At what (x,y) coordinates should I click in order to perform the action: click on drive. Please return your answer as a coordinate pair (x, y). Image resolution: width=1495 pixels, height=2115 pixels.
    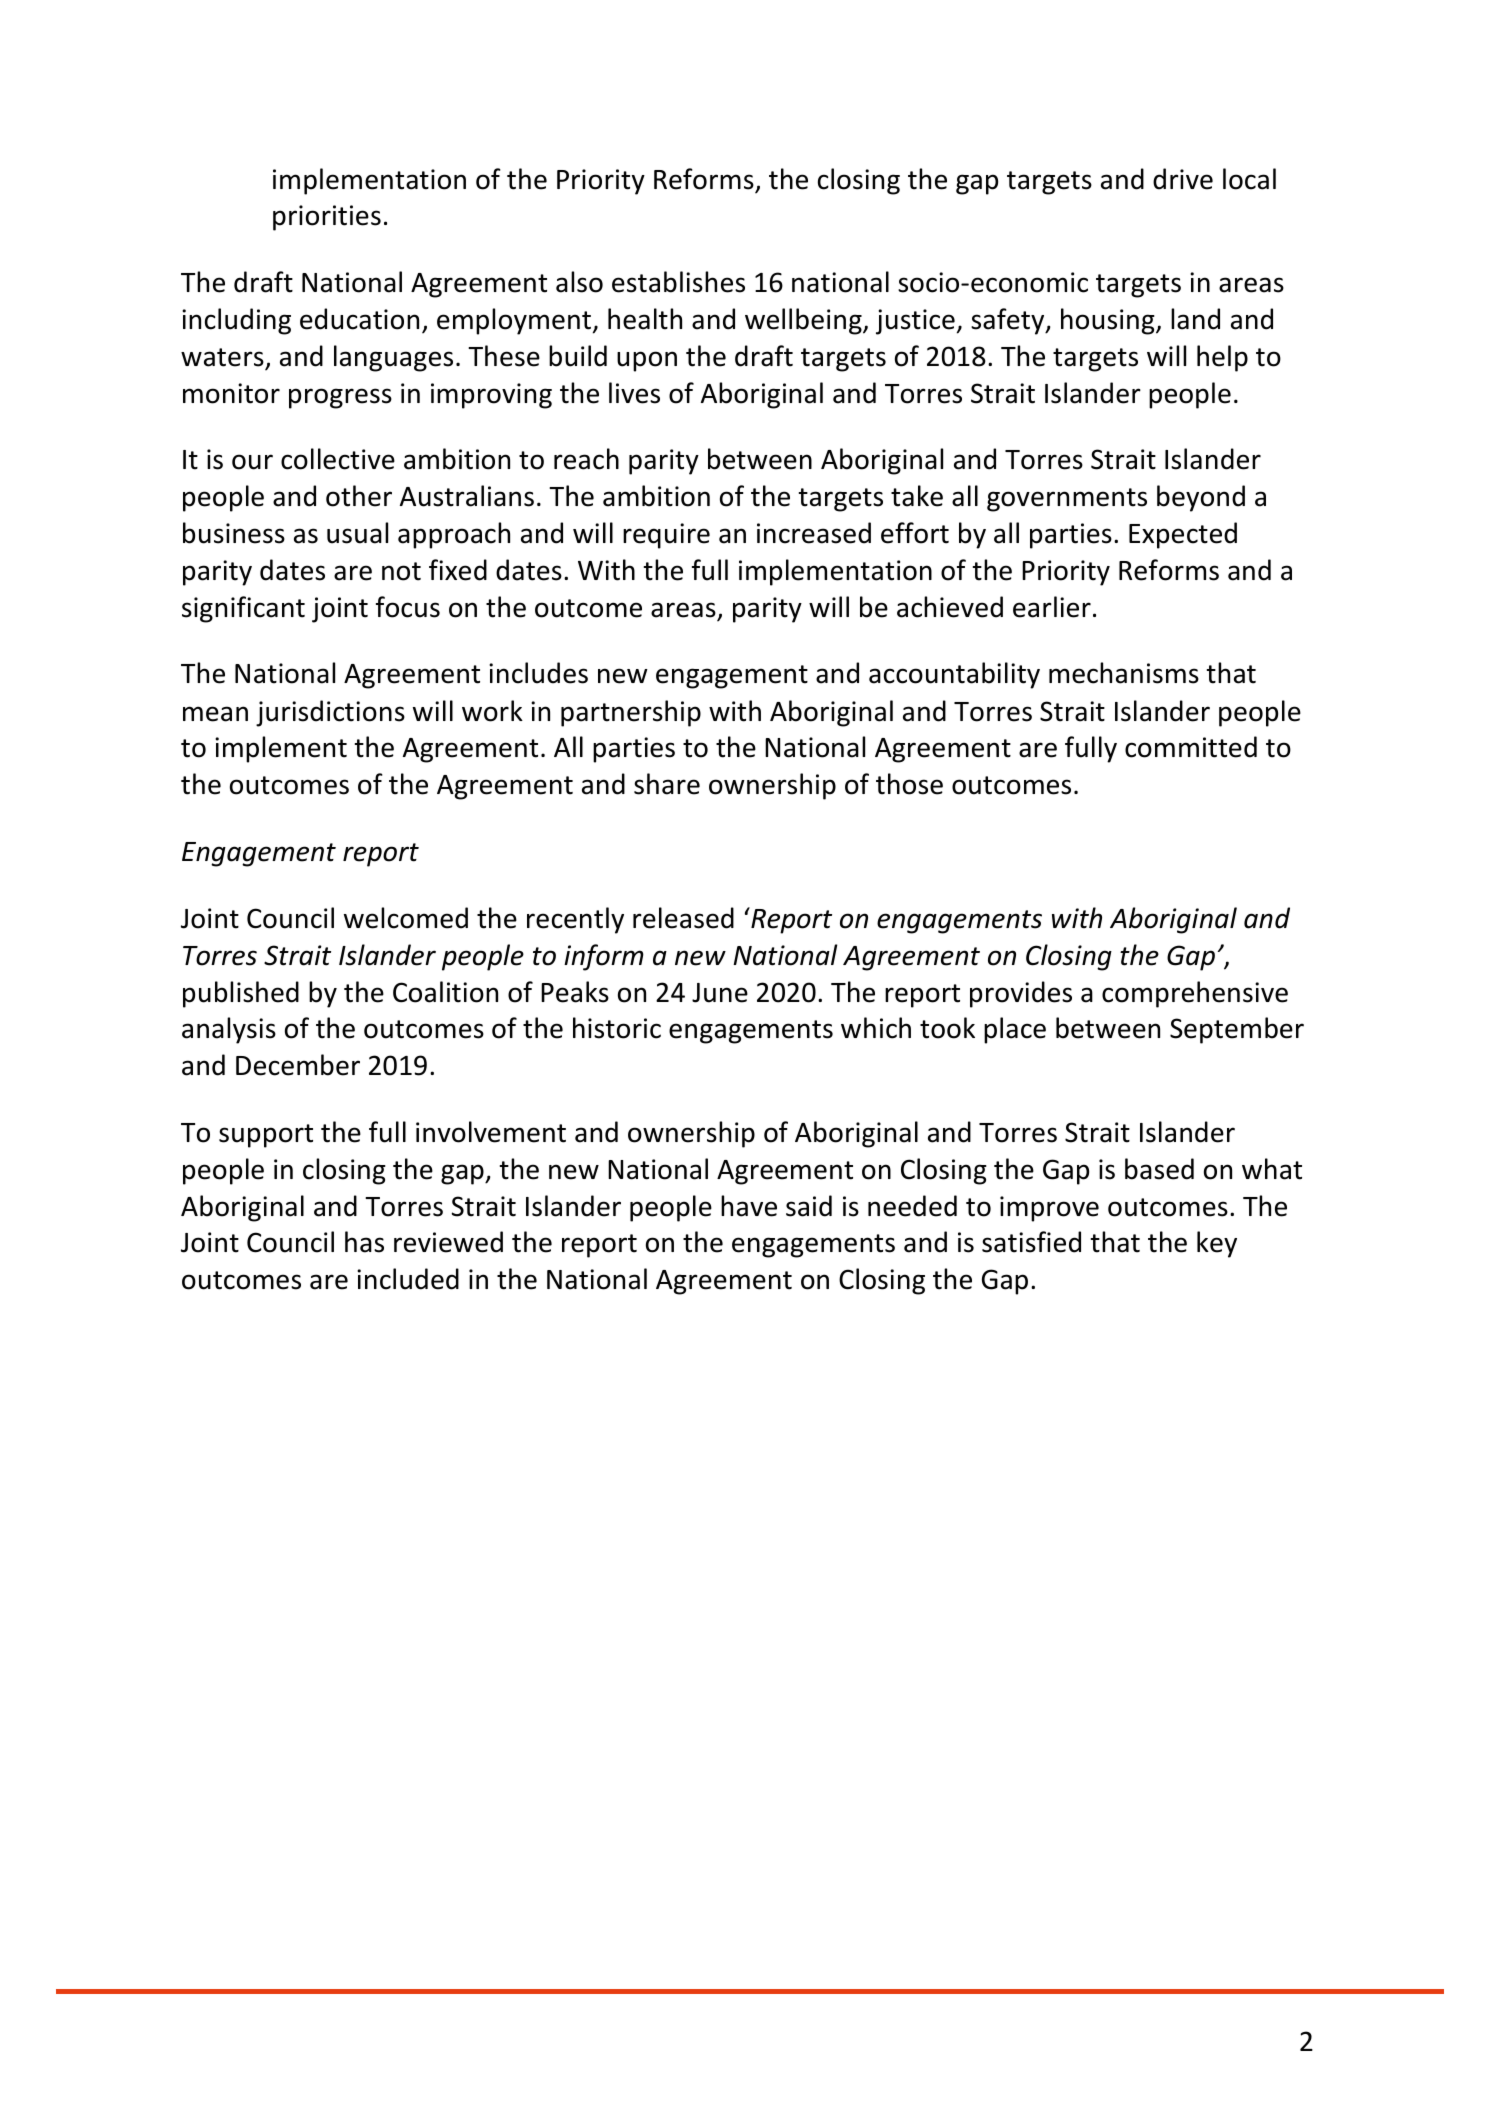
    Looking at the image, I should click on (1183, 179).
